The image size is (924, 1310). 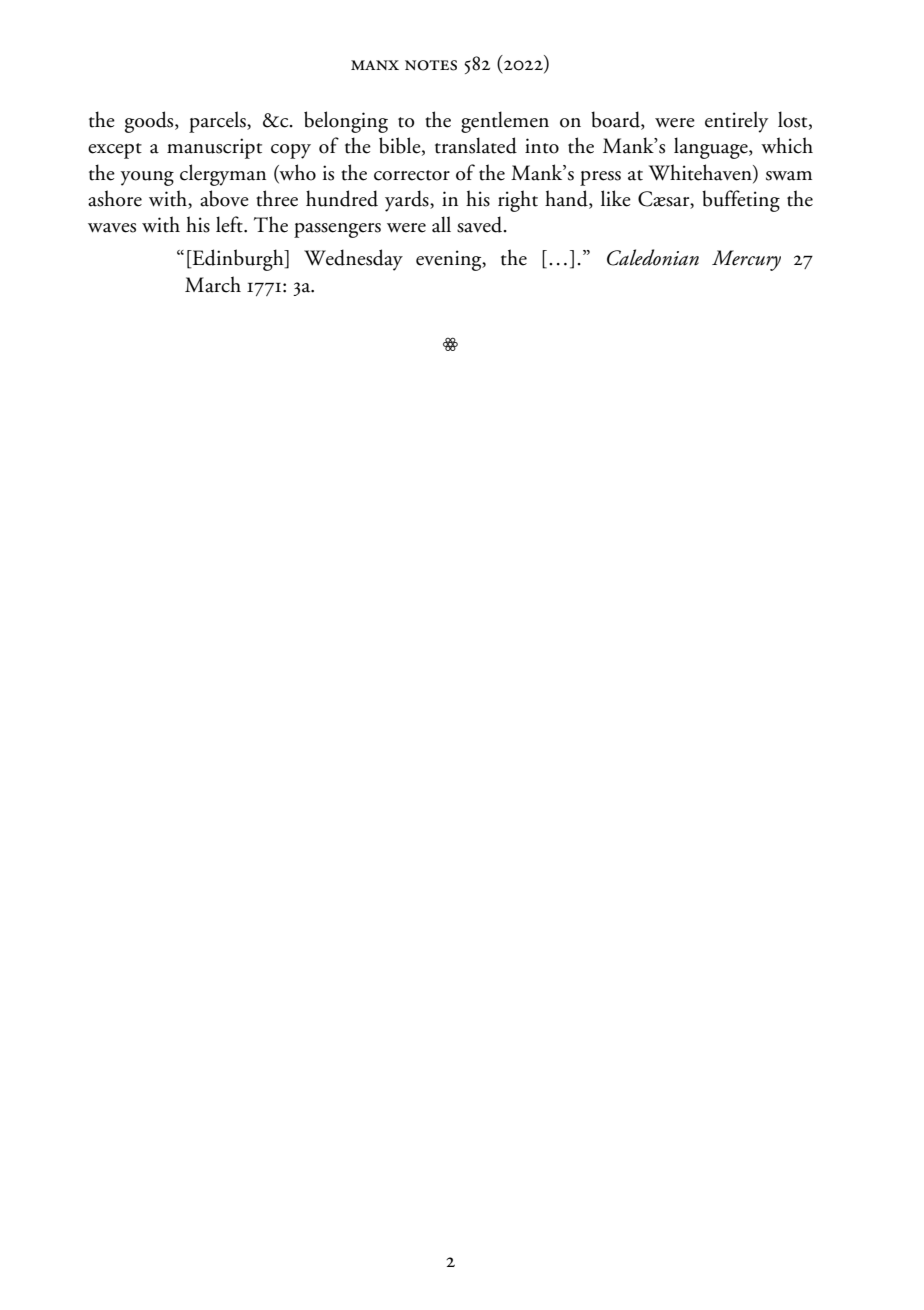 I want to click on Wednesday, so click(x=353, y=260).
